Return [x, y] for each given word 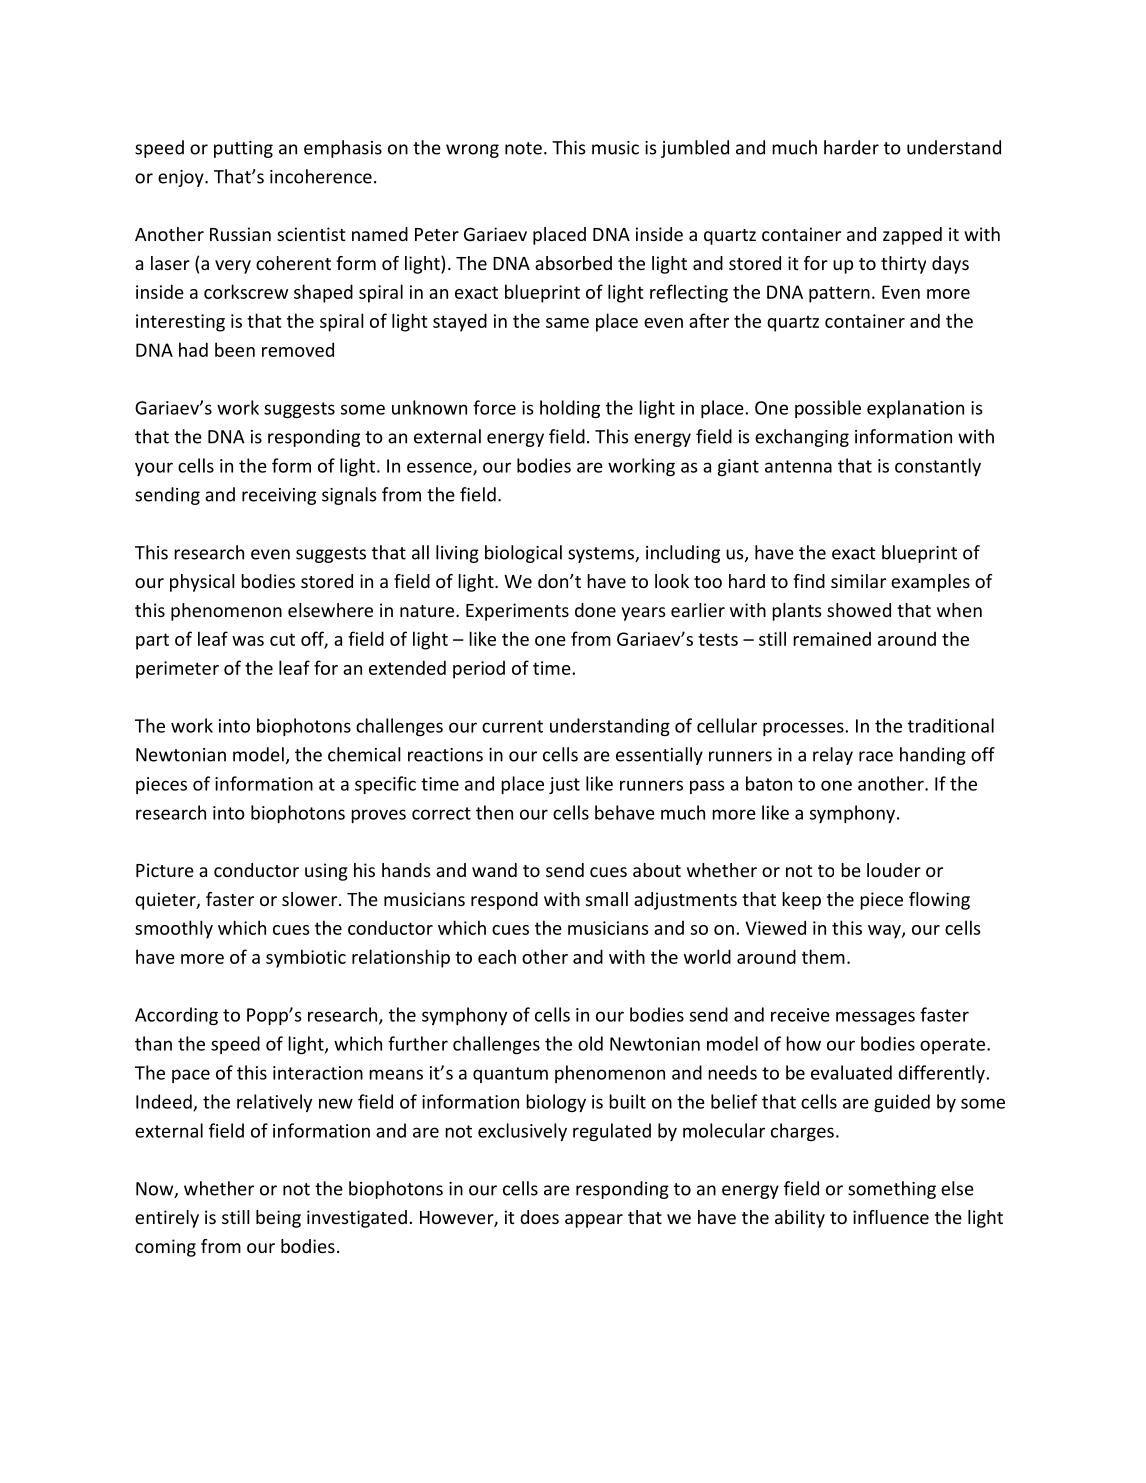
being [278, 1219]
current [512, 726]
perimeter [177, 670]
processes [804, 729]
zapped [912, 236]
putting [243, 149]
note [523, 148]
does [539, 1217]
